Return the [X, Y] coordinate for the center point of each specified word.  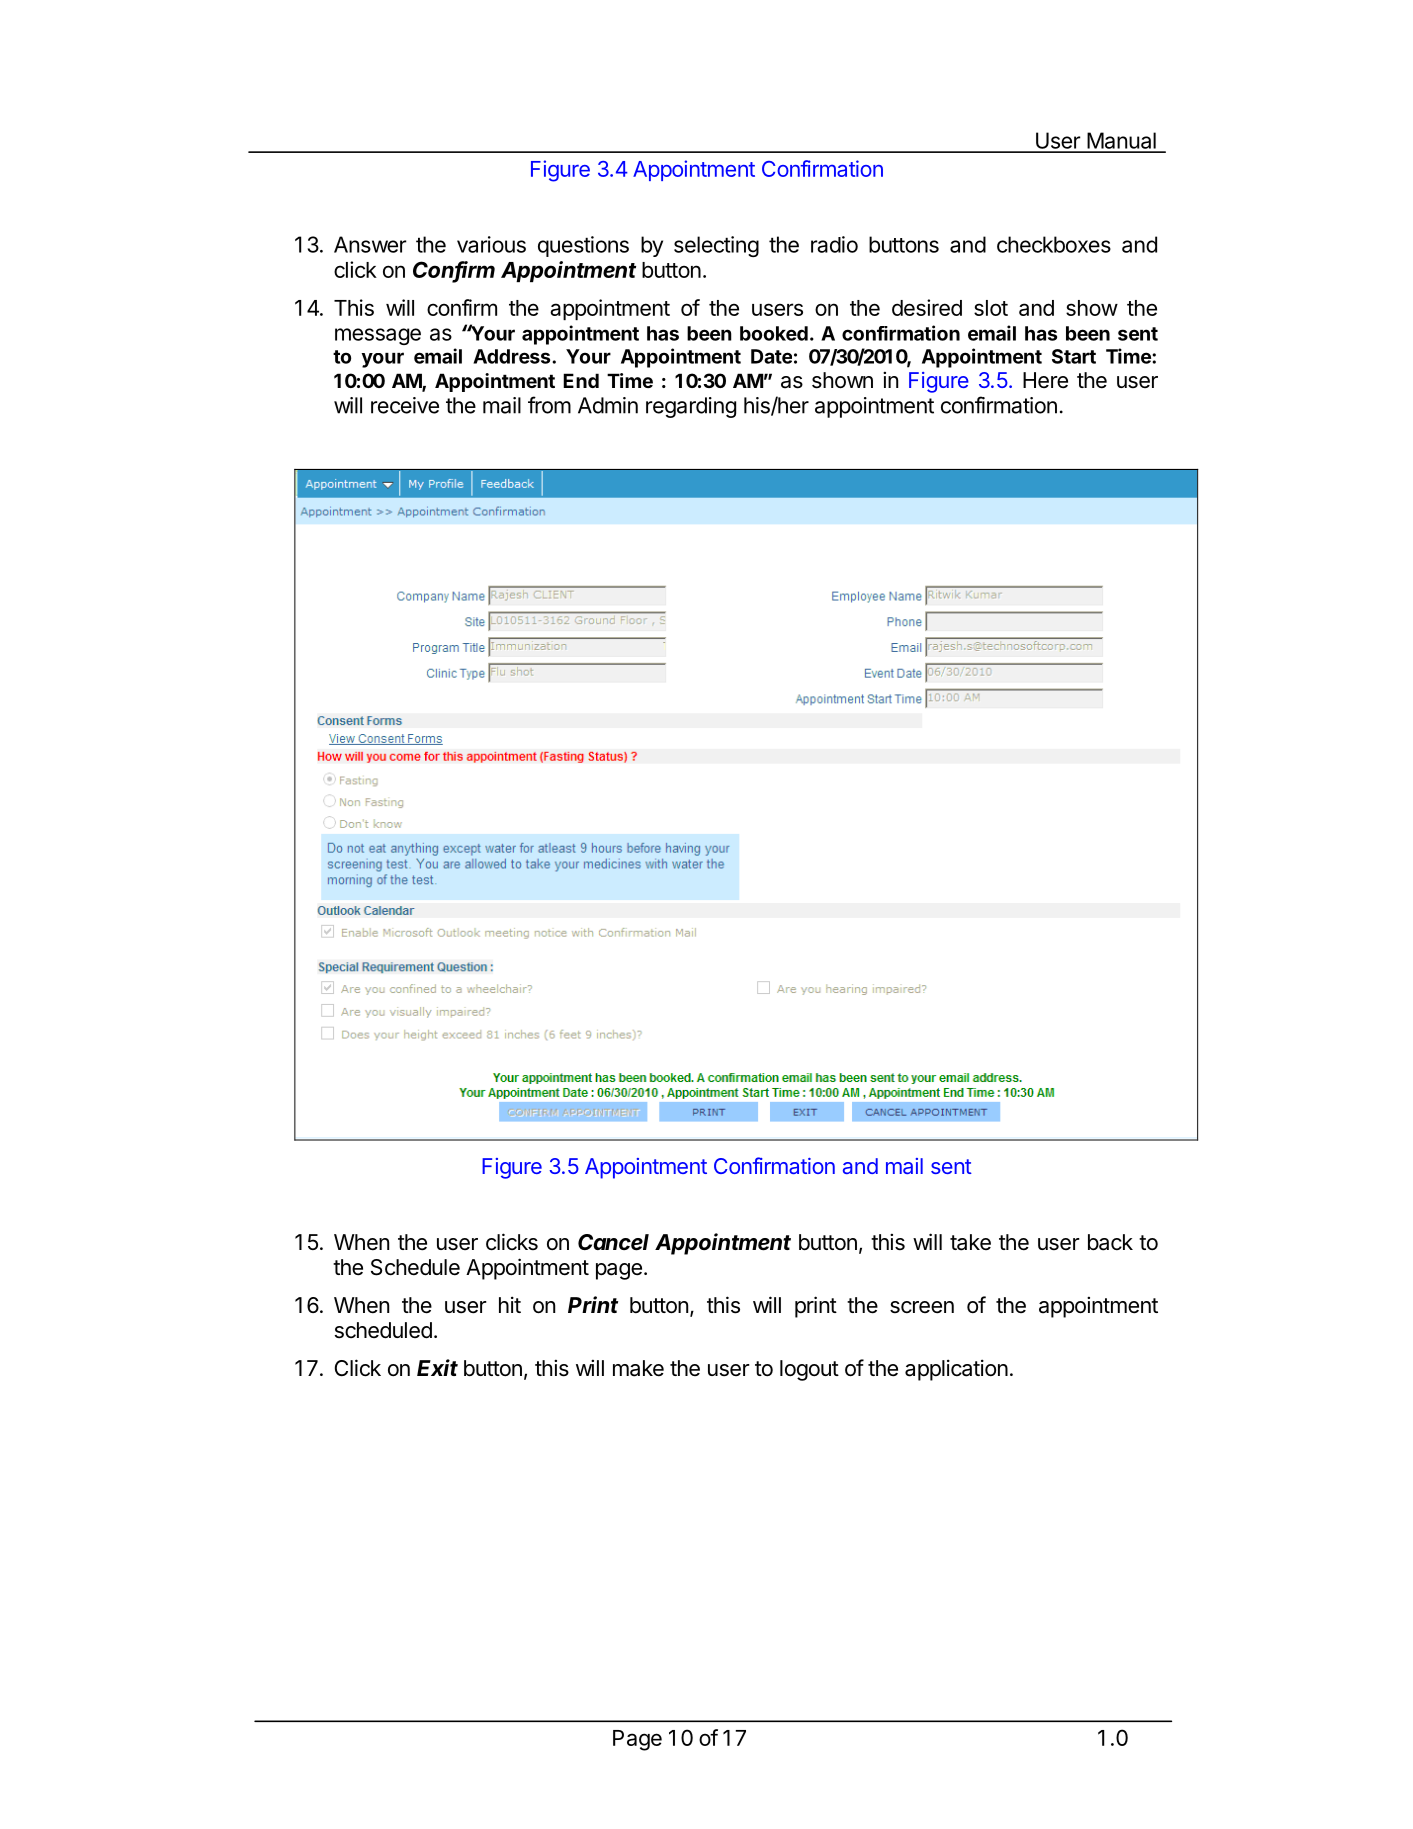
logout [809, 1370]
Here [1045, 380]
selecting [716, 246]
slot [991, 308]
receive [405, 405]
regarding [691, 407]
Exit [437, 1367]
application [956, 1370]
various [491, 244]
